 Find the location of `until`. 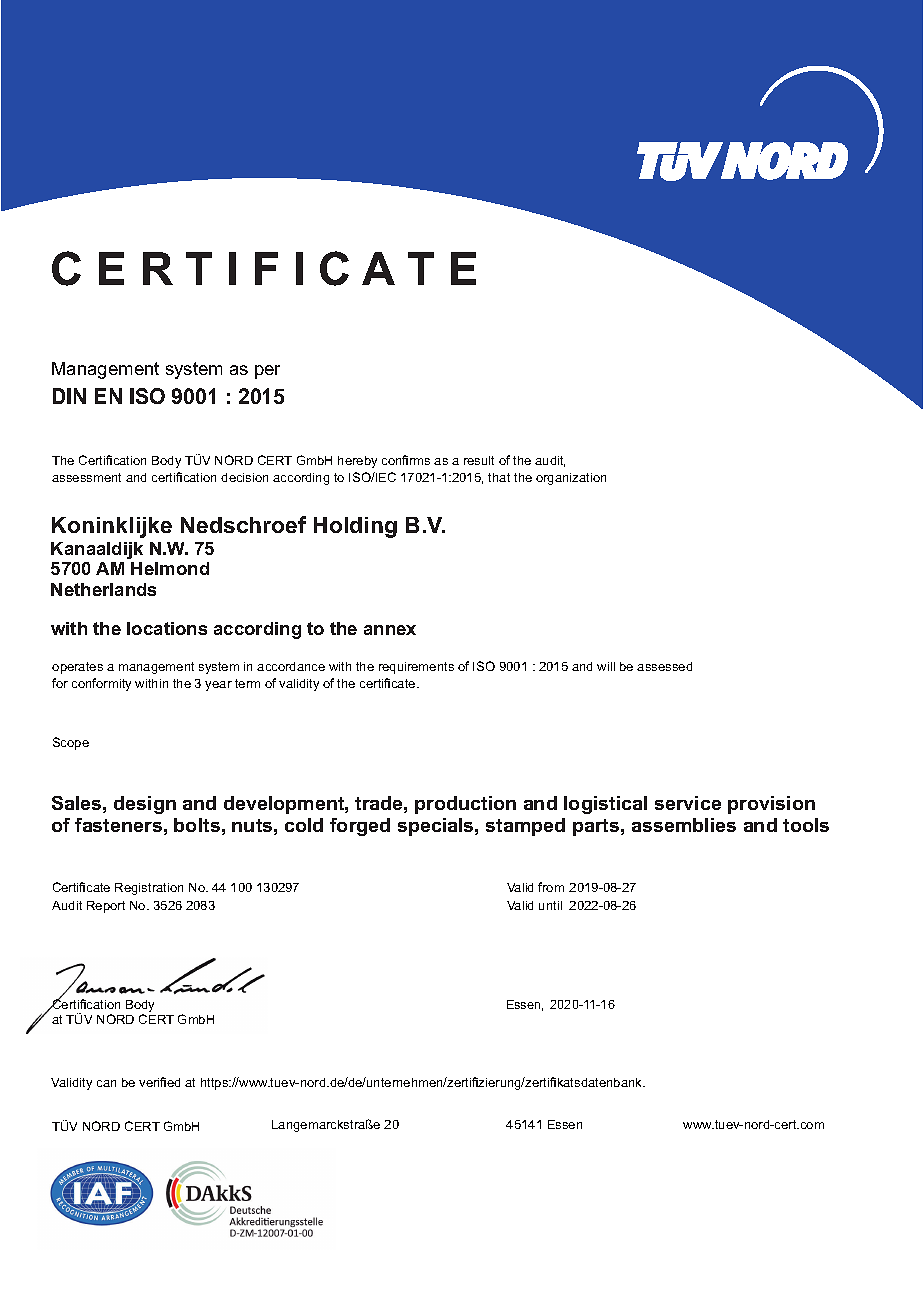

until is located at coordinates (550, 905).
